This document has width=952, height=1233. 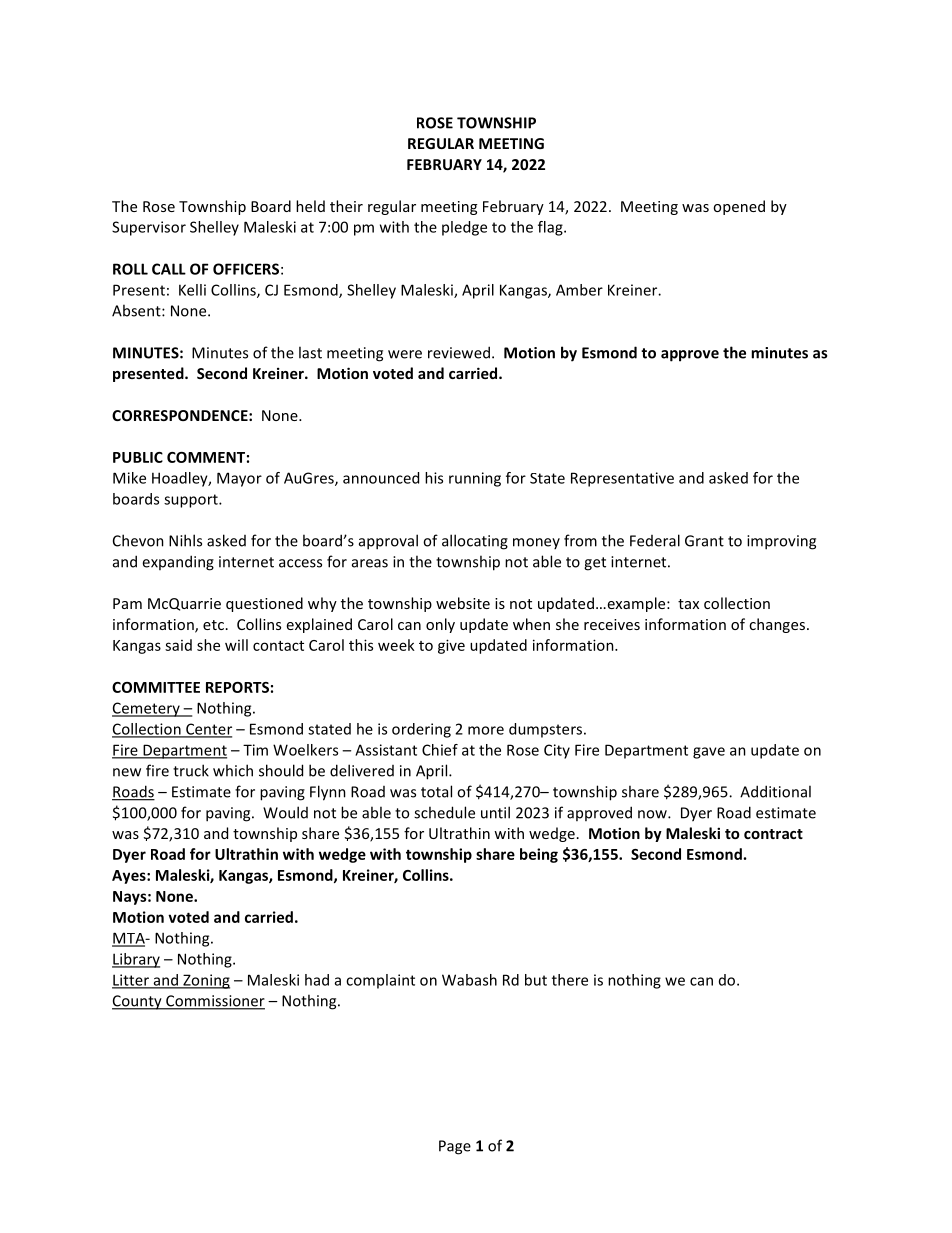 I want to click on Supervisor, so click(x=149, y=228).
